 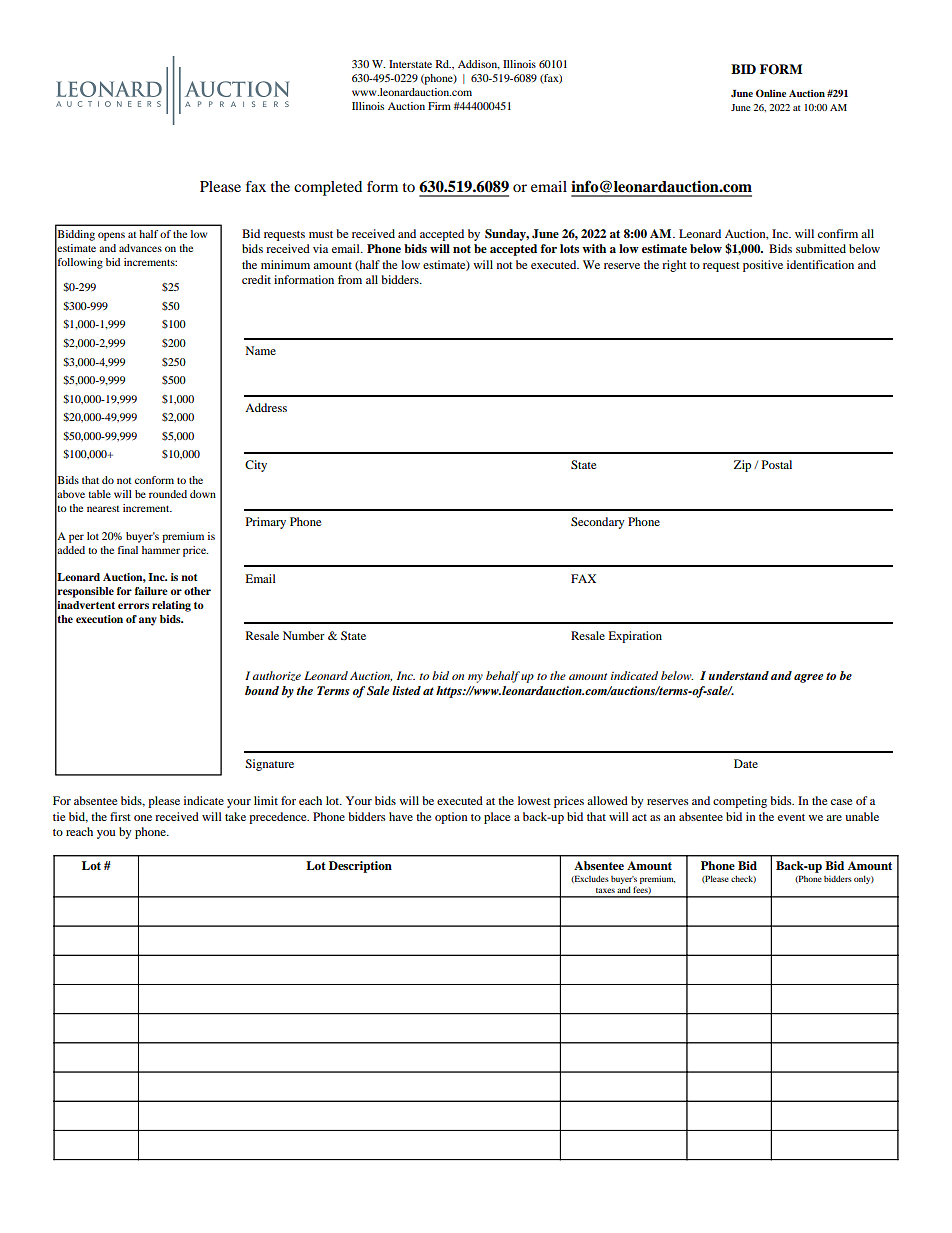 I want to click on Postal, so click(x=777, y=464).
